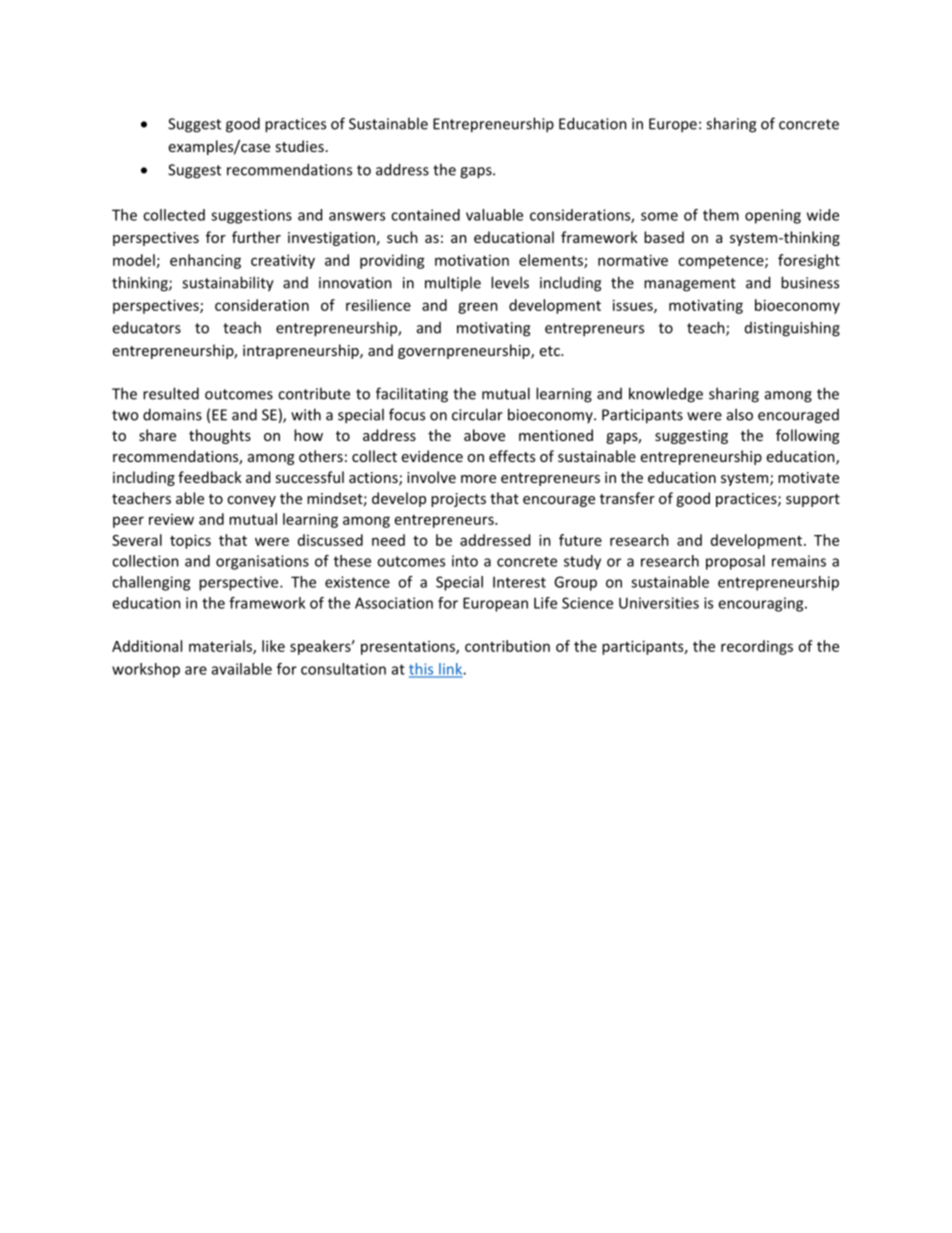 This document has height=1233, width=952. I want to click on etc, so click(551, 351).
